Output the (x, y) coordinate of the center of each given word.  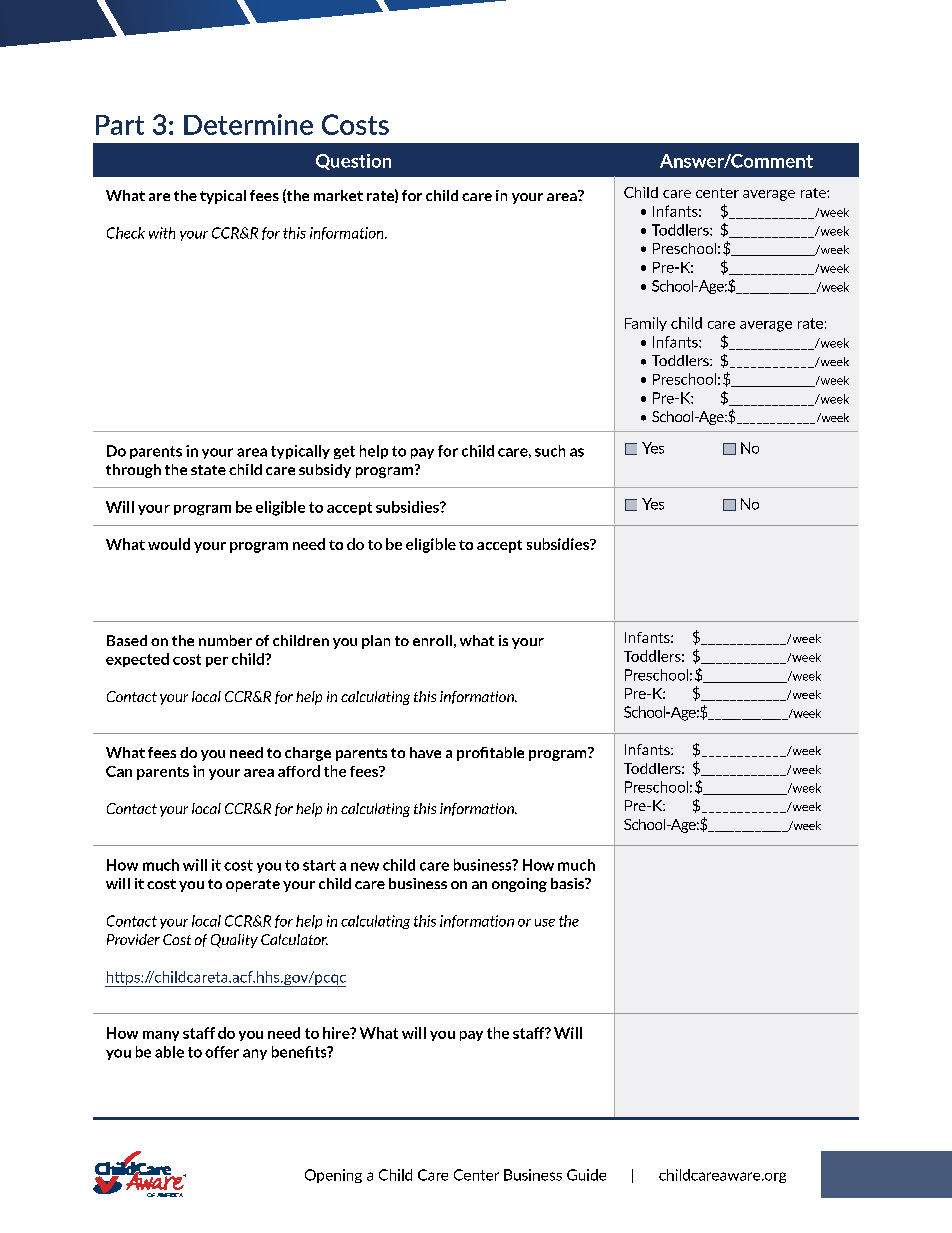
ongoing (519, 885)
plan (376, 642)
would (169, 544)
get (344, 452)
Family (646, 324)
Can (119, 771)
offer (222, 1052)
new (365, 866)
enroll (432, 640)
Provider (133, 939)
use (545, 923)
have (425, 752)
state (208, 470)
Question (353, 162)
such (550, 451)
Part (120, 125)
